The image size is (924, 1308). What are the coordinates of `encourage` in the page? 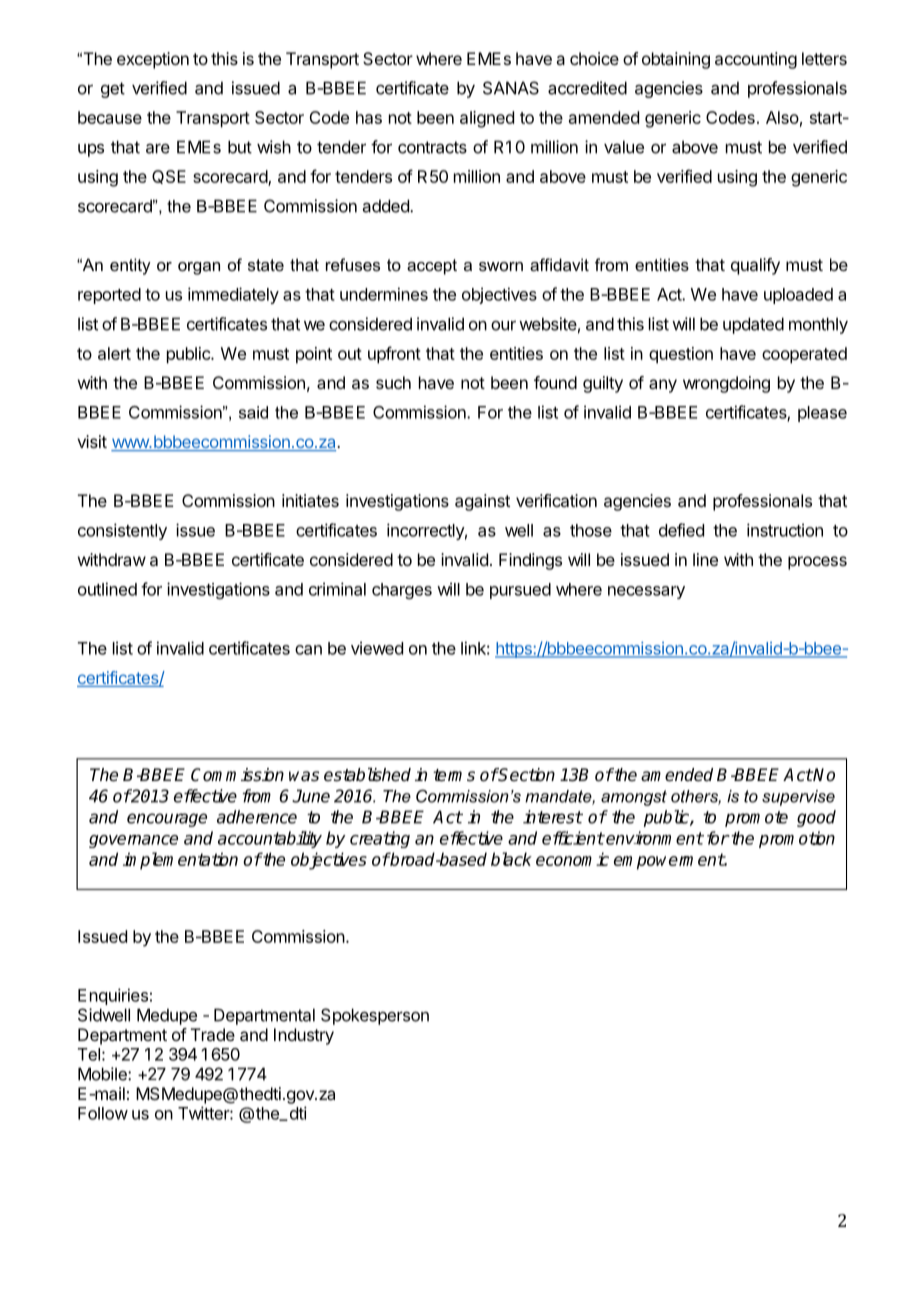 It's located at (167, 820).
